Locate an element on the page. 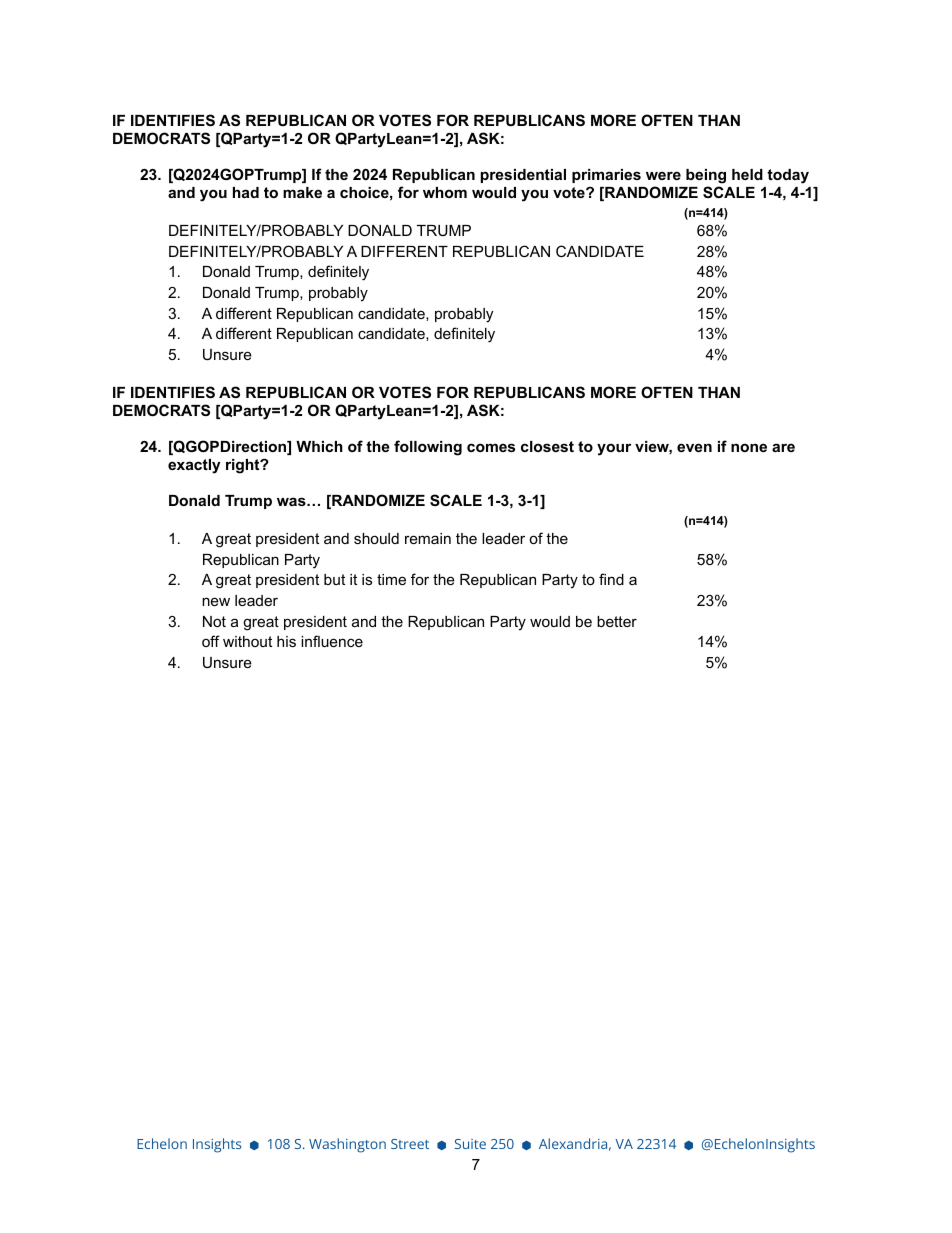  comes is located at coordinates (491, 447).
